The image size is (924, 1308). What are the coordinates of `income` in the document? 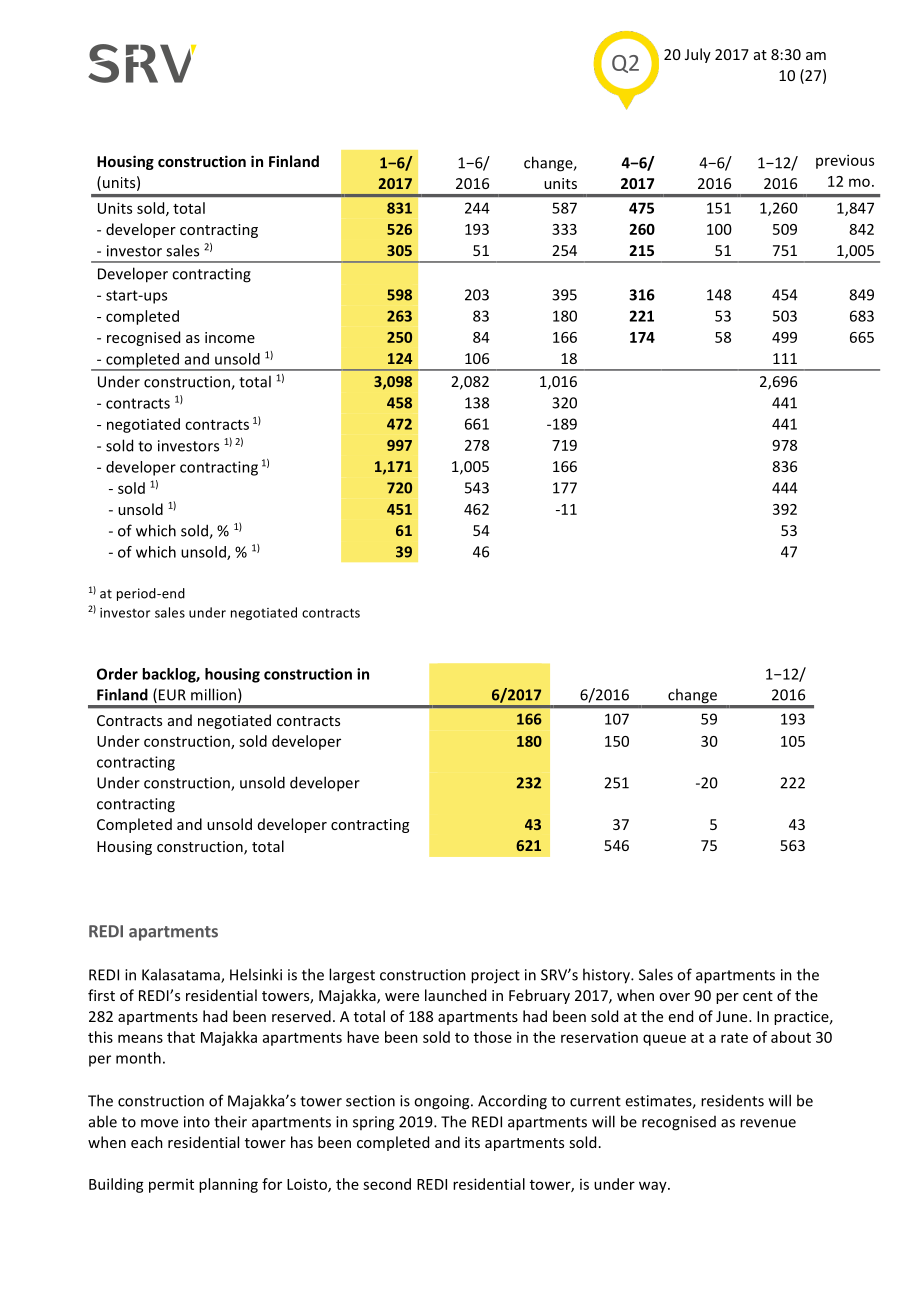 It's located at (230, 337).
